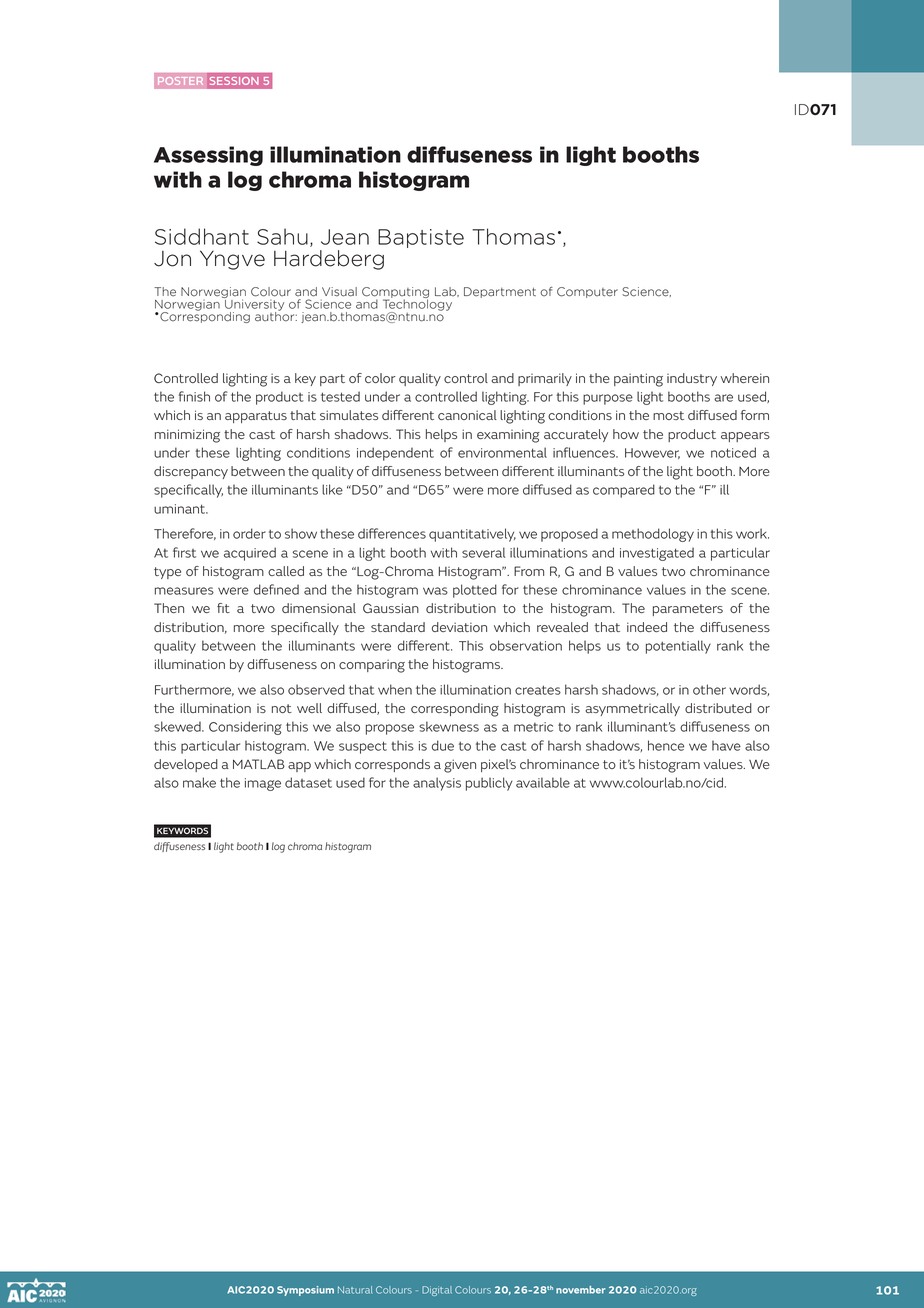 This screenshot has width=924, height=1308. Describe the element at coordinates (653, 535) in the screenshot. I see `methodology` at that location.
